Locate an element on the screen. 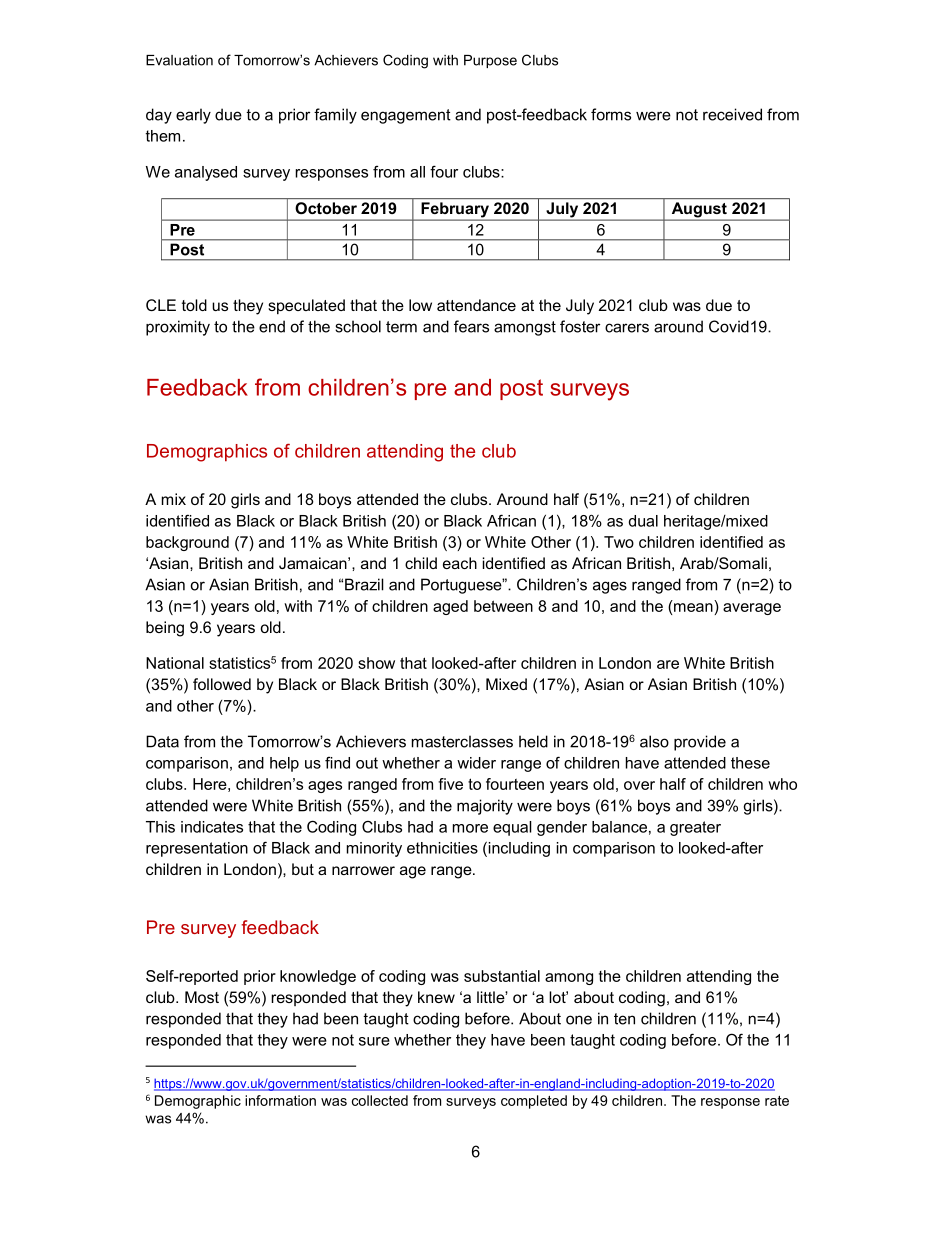 This screenshot has height=1233, width=952. indicates is located at coordinates (212, 827).
